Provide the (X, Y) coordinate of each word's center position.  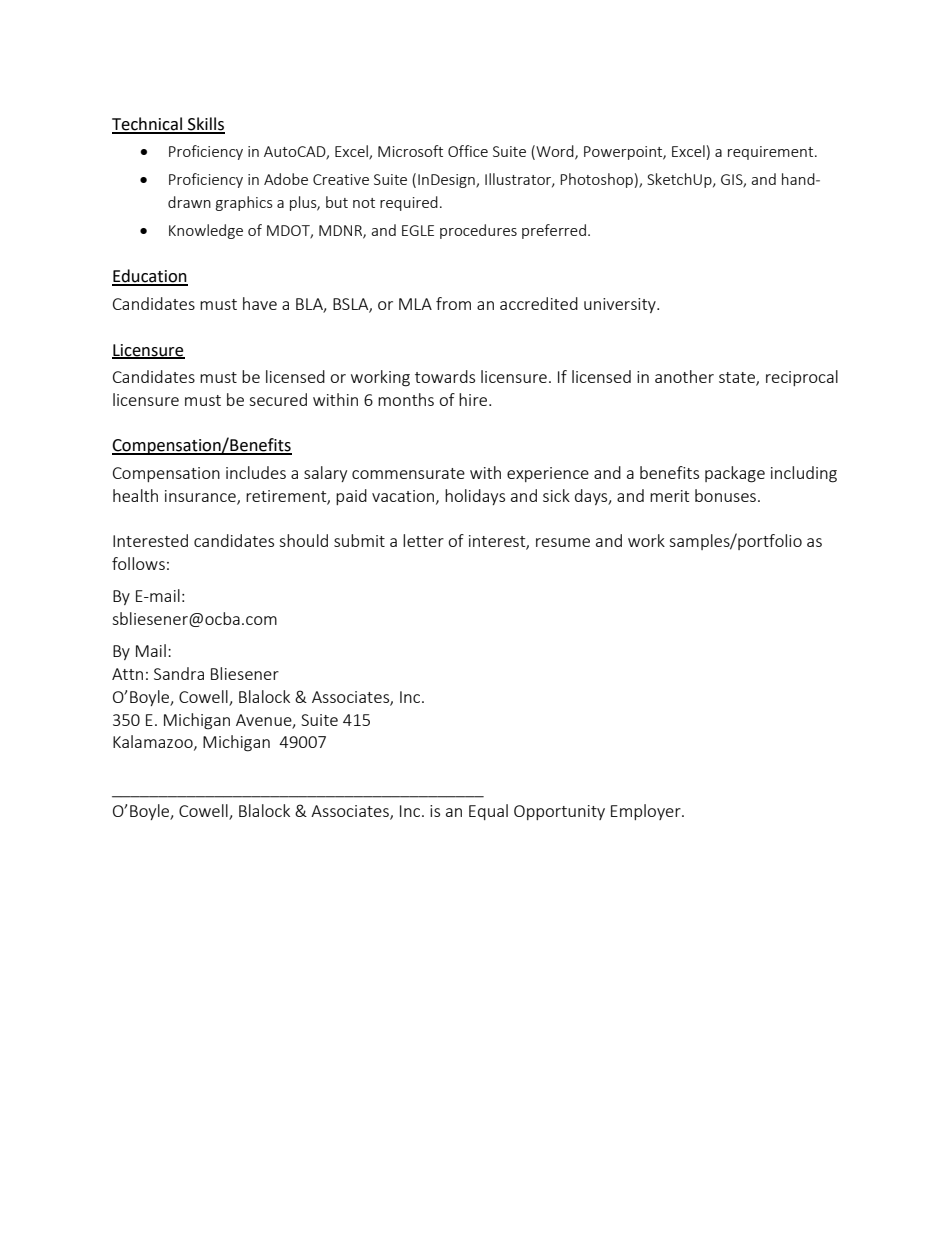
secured (278, 399)
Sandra (179, 673)
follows (138, 563)
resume (563, 542)
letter (423, 540)
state (738, 379)
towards (445, 376)
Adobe (286, 179)
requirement (772, 153)
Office (468, 151)
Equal (488, 812)
